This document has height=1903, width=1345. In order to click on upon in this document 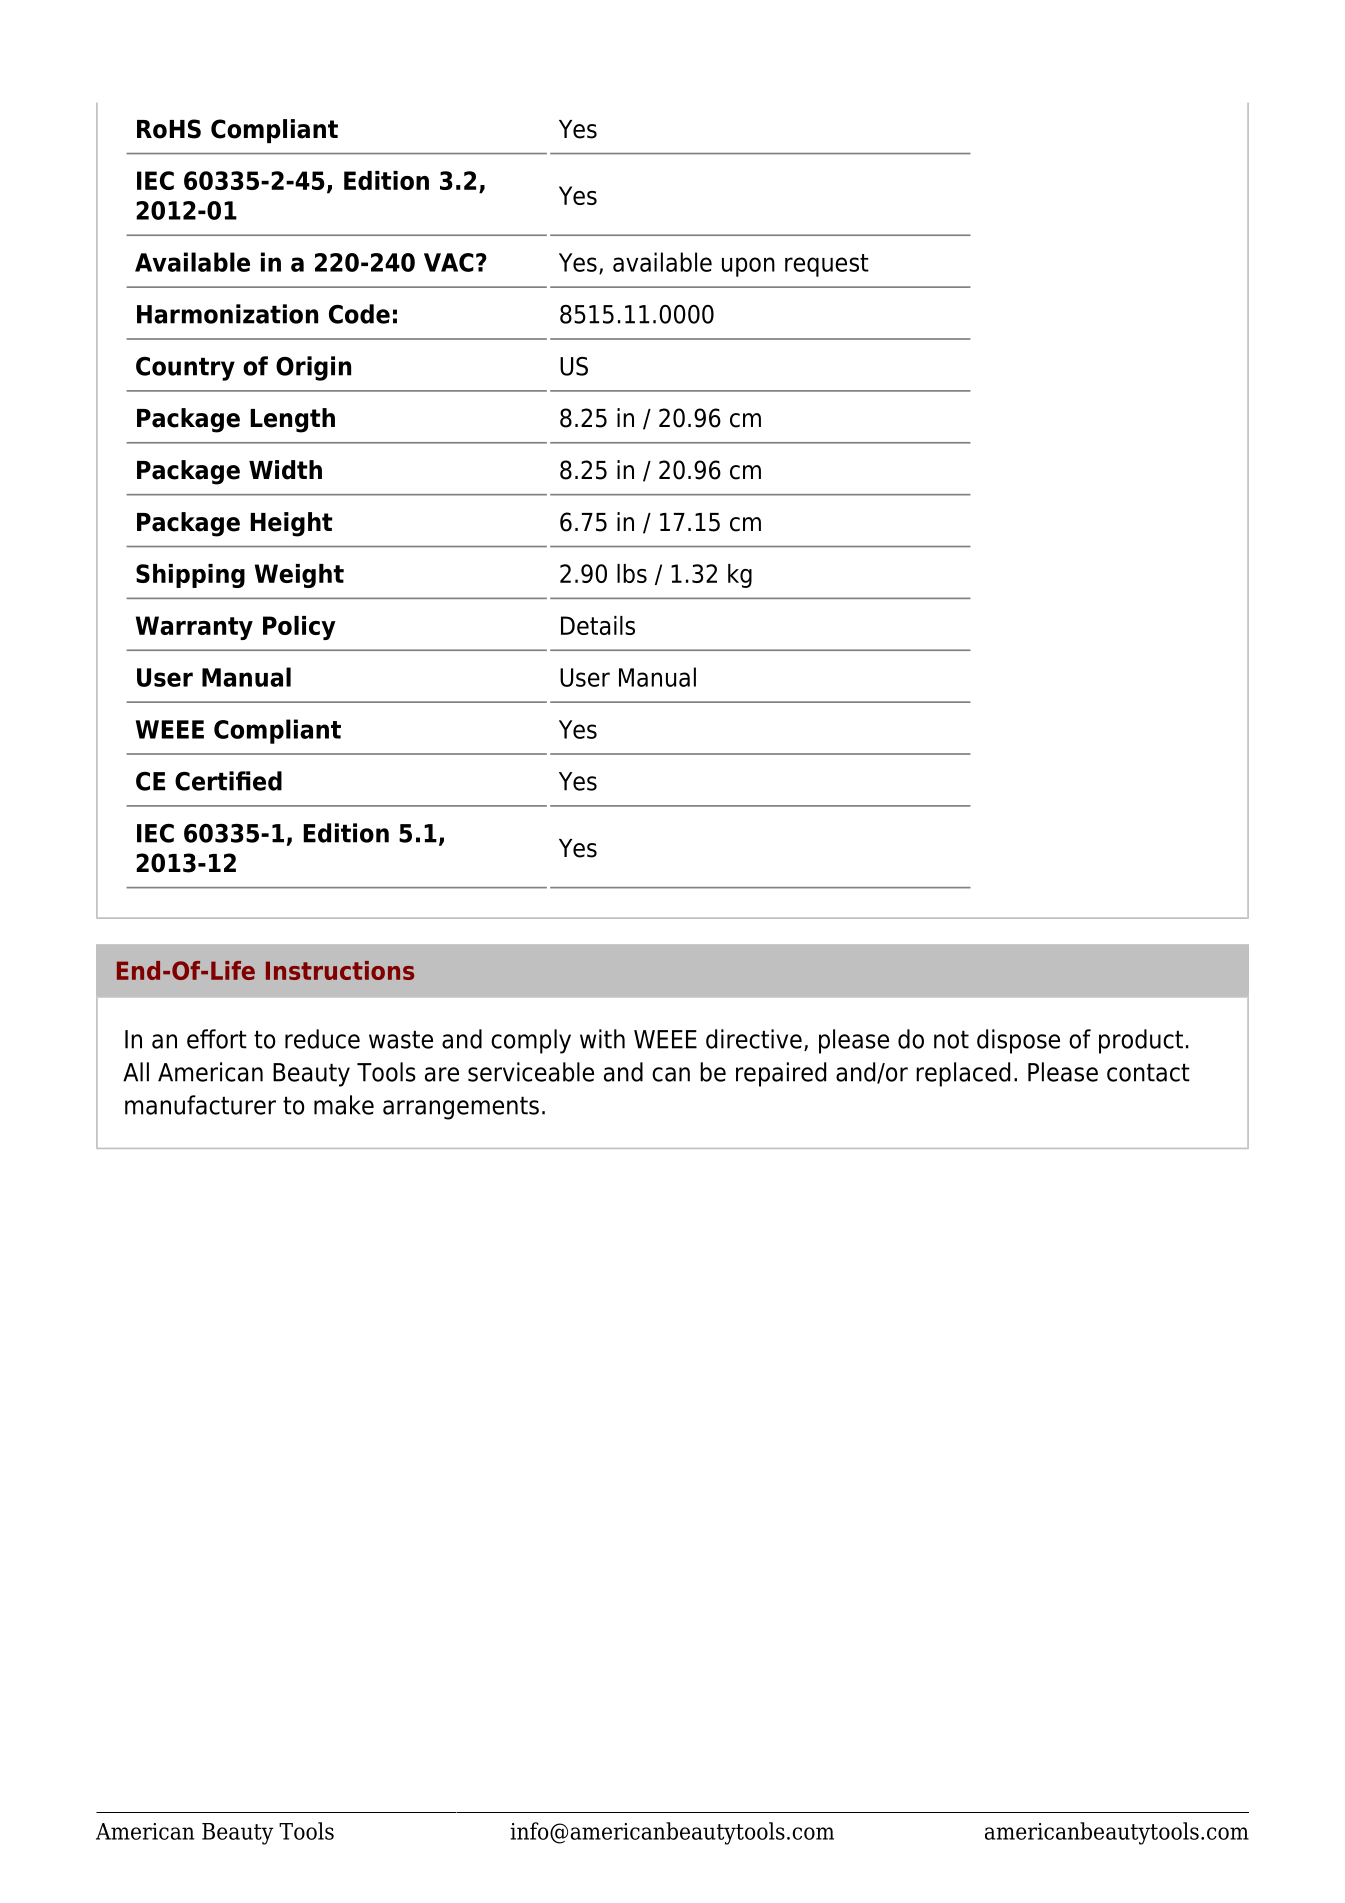, I will do `click(748, 267)`.
